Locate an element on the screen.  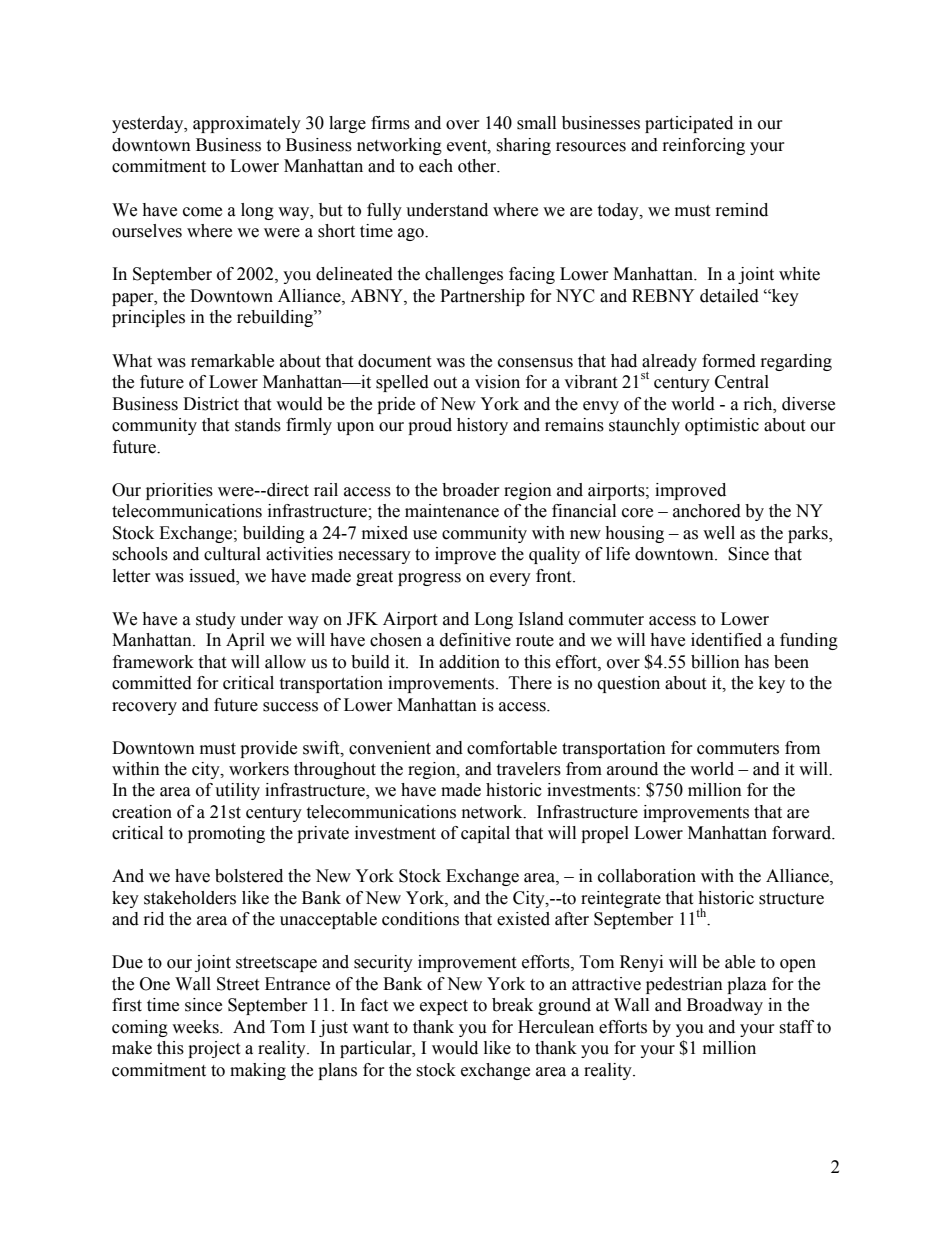
approximately is located at coordinates (247, 124).
